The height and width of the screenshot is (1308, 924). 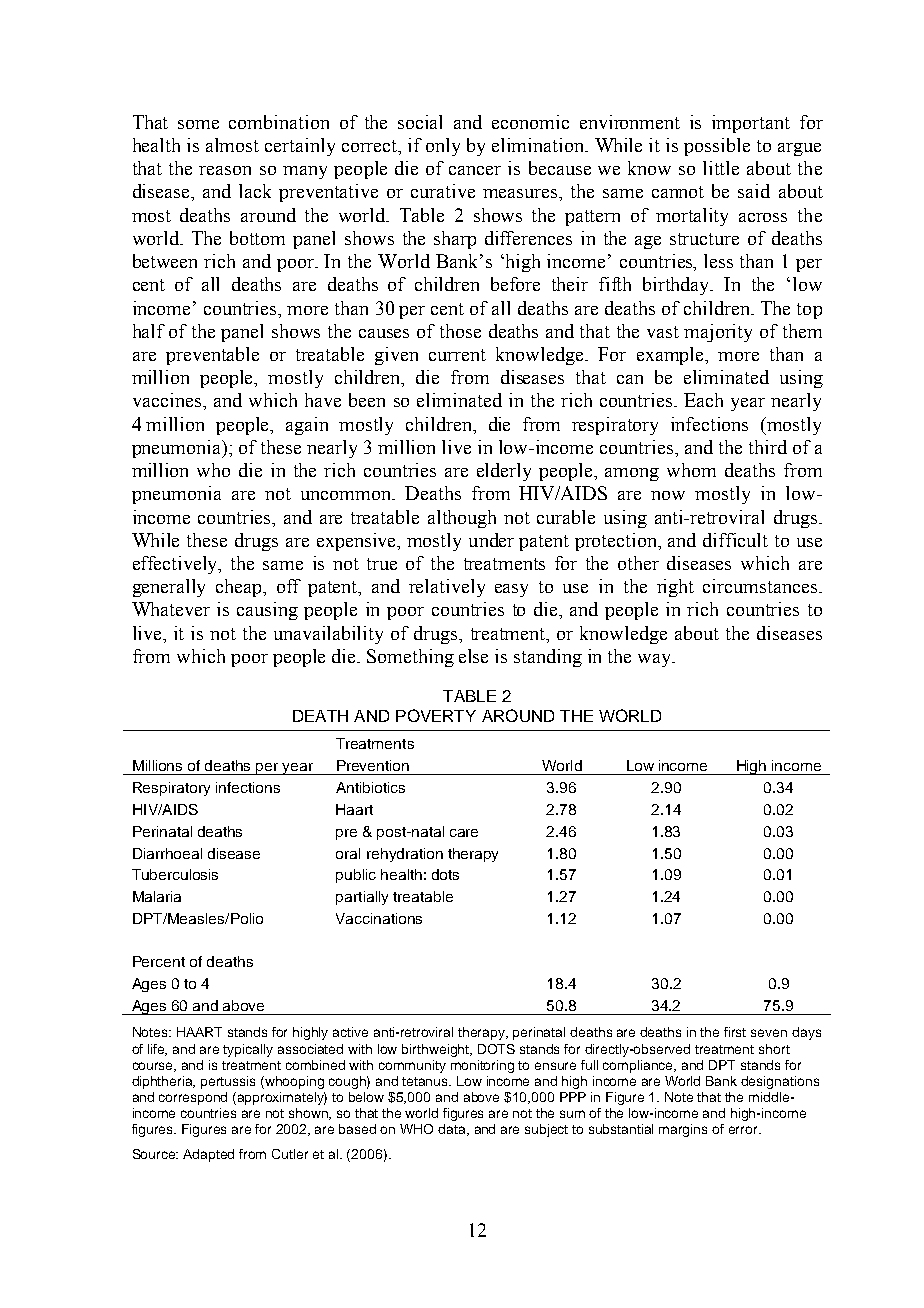 I want to click on reason, so click(x=225, y=170).
